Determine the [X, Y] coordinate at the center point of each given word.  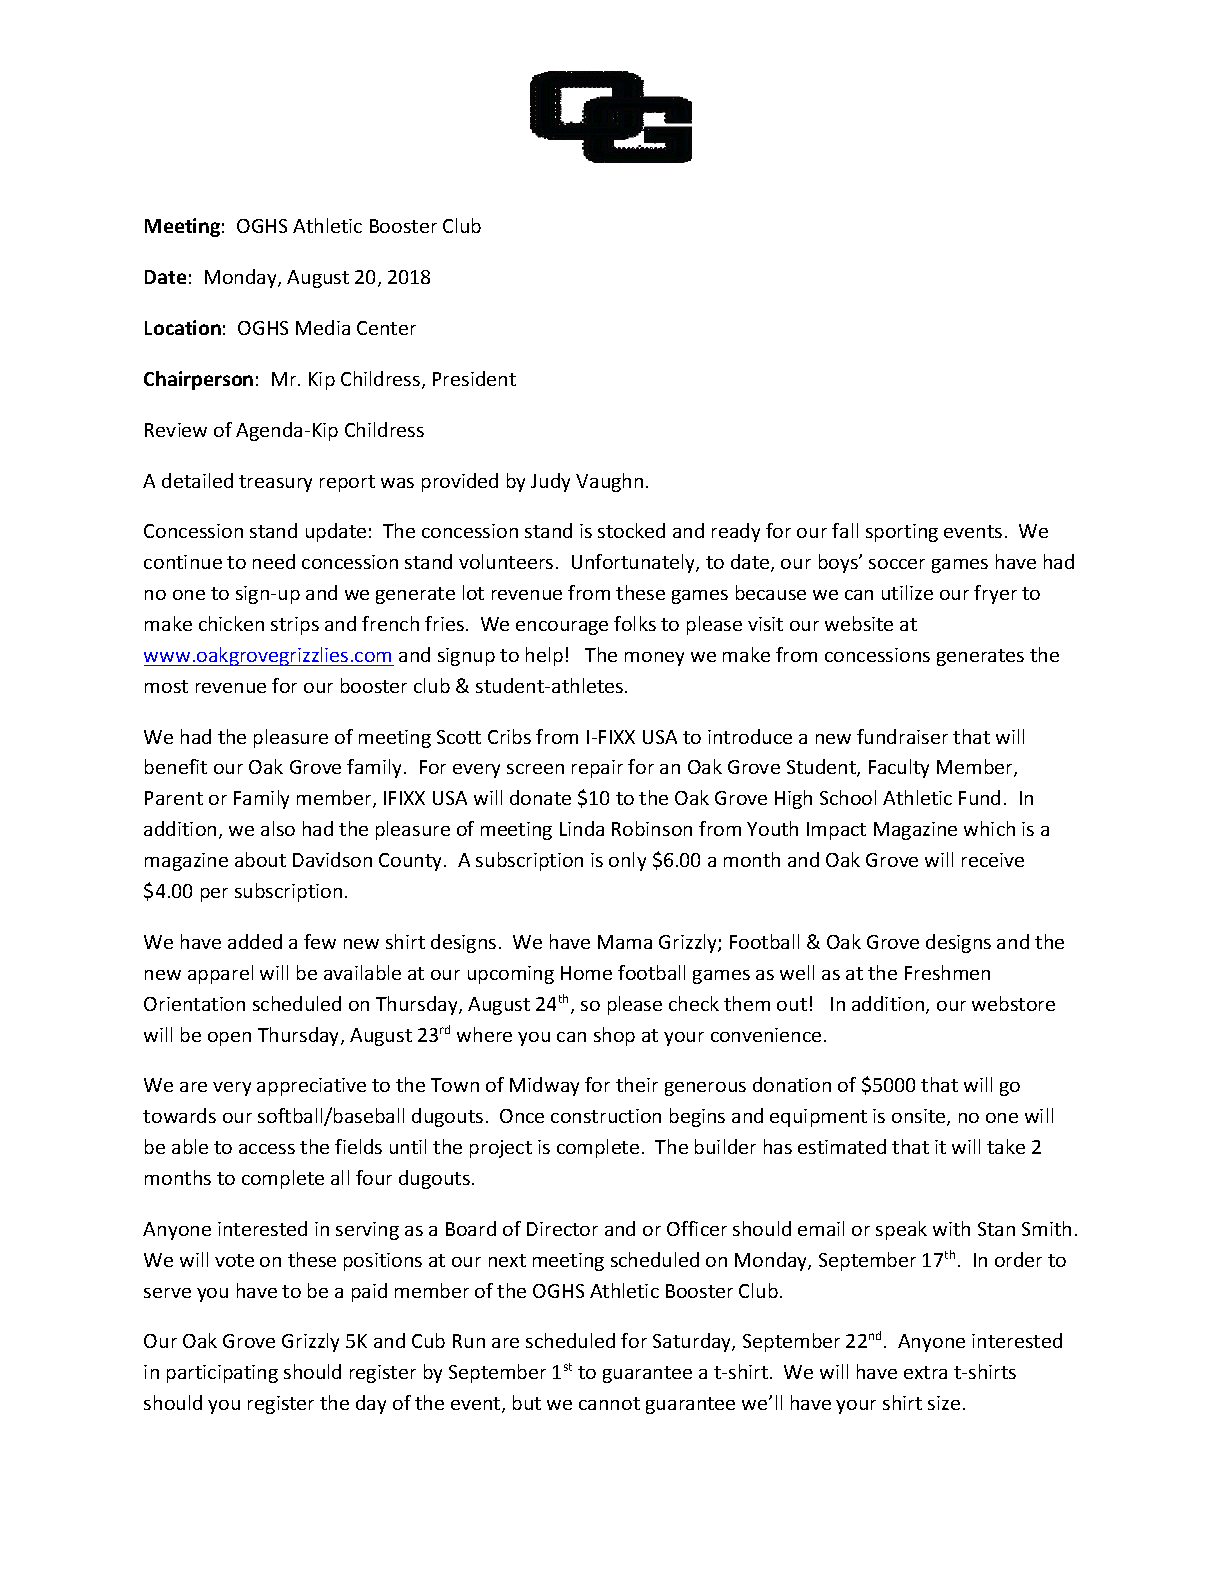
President [474, 378]
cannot [609, 1403]
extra [925, 1372]
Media [323, 327]
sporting [902, 533]
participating [222, 1374]
